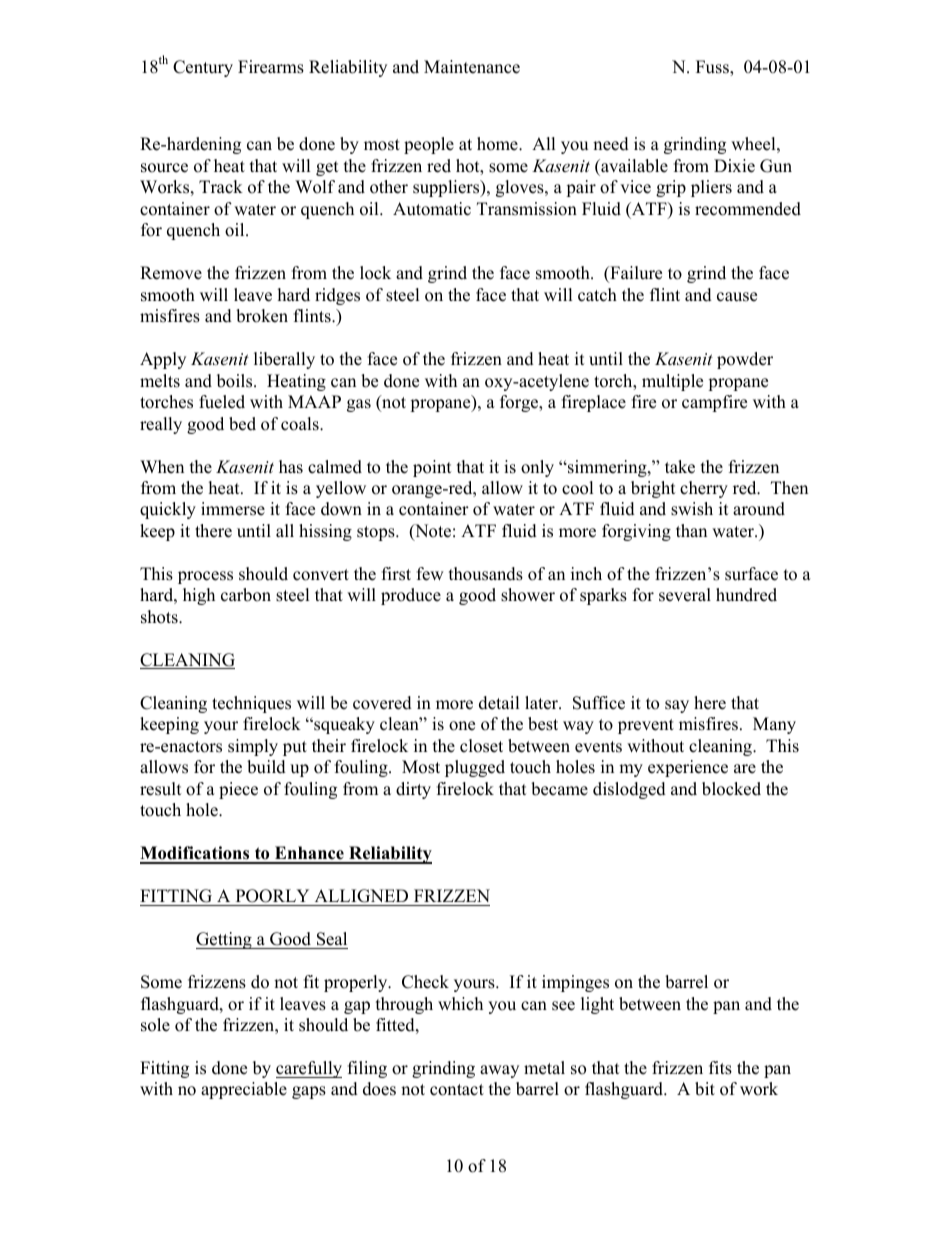  Describe the element at coordinates (203, 68) in the screenshot. I see `Century` at that location.
